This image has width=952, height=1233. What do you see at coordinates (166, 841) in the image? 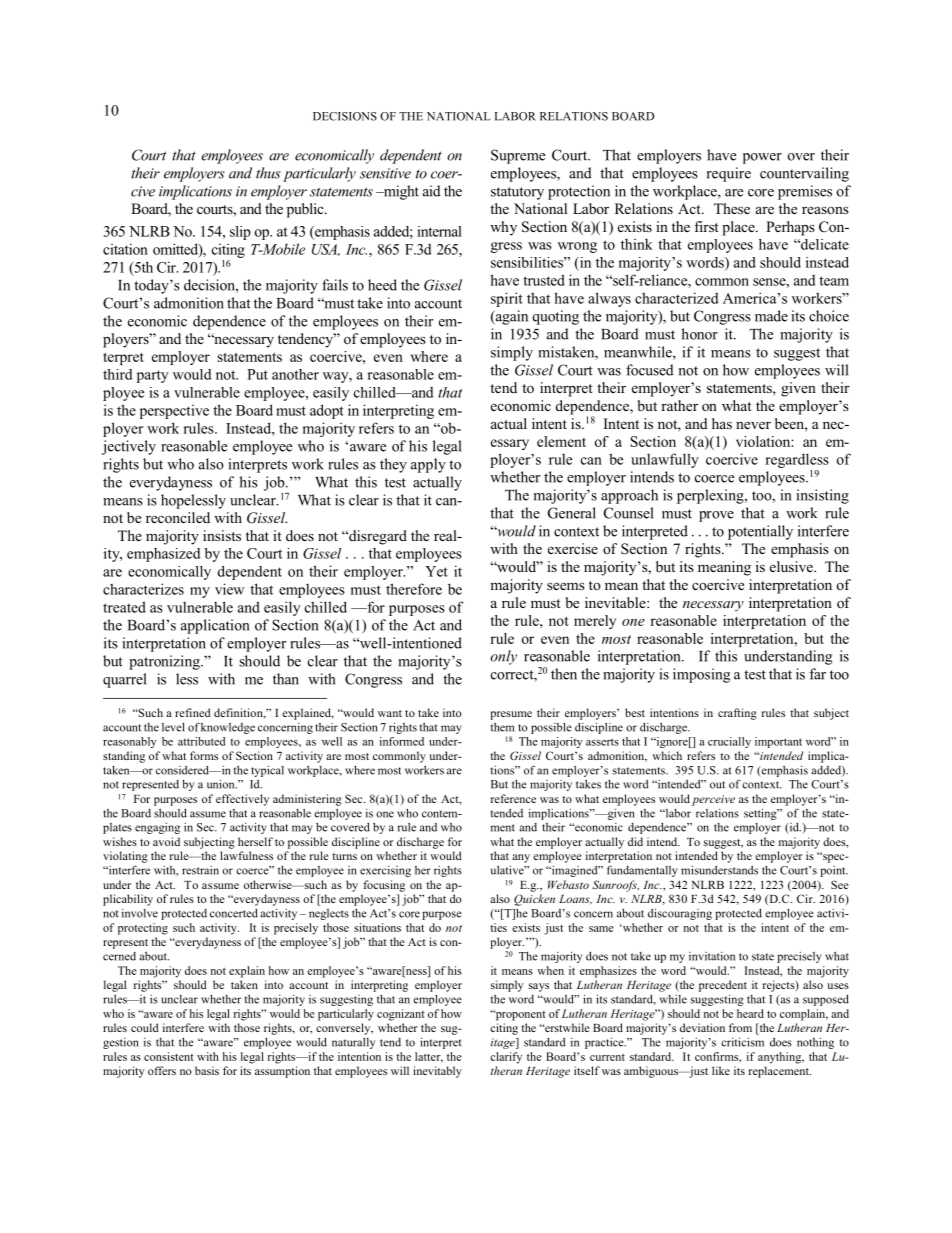
I see `avoid` at bounding box center [166, 841].
